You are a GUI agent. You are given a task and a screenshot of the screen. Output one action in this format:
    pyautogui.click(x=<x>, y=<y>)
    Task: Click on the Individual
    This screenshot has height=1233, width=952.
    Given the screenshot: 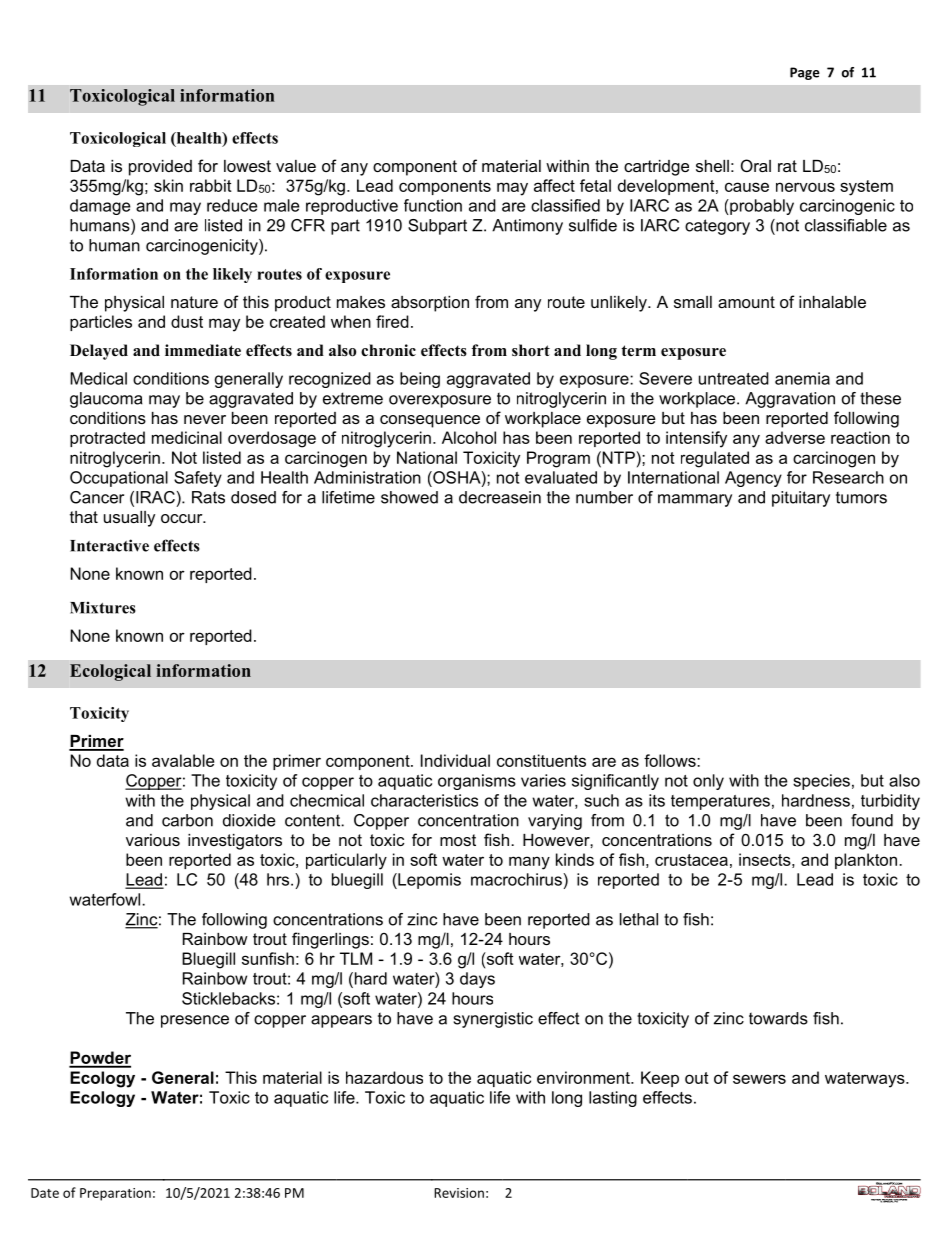 What is the action you would take?
    pyautogui.click(x=455, y=760)
